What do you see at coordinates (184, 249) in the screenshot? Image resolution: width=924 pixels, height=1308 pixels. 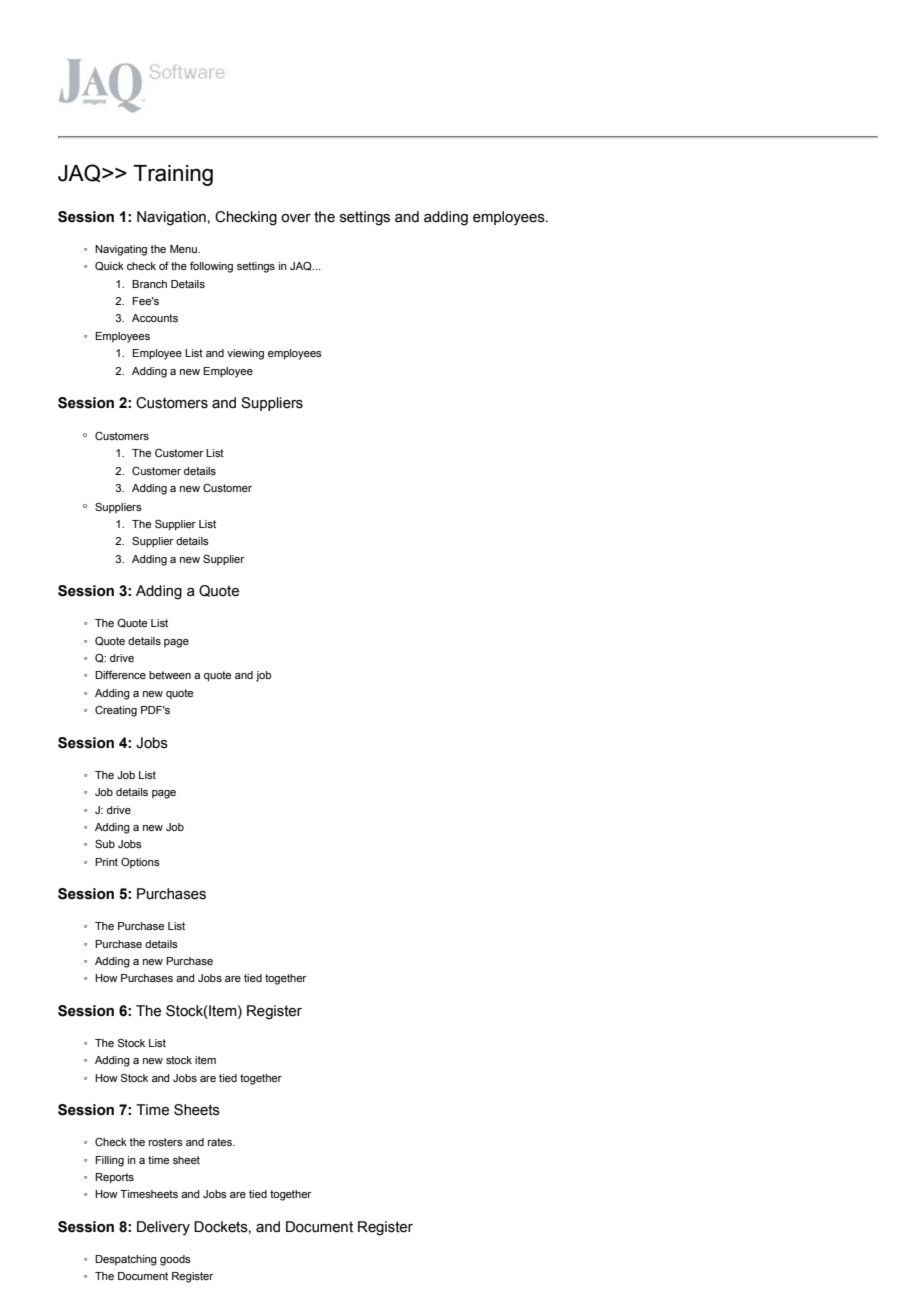 I see `Menu` at bounding box center [184, 249].
